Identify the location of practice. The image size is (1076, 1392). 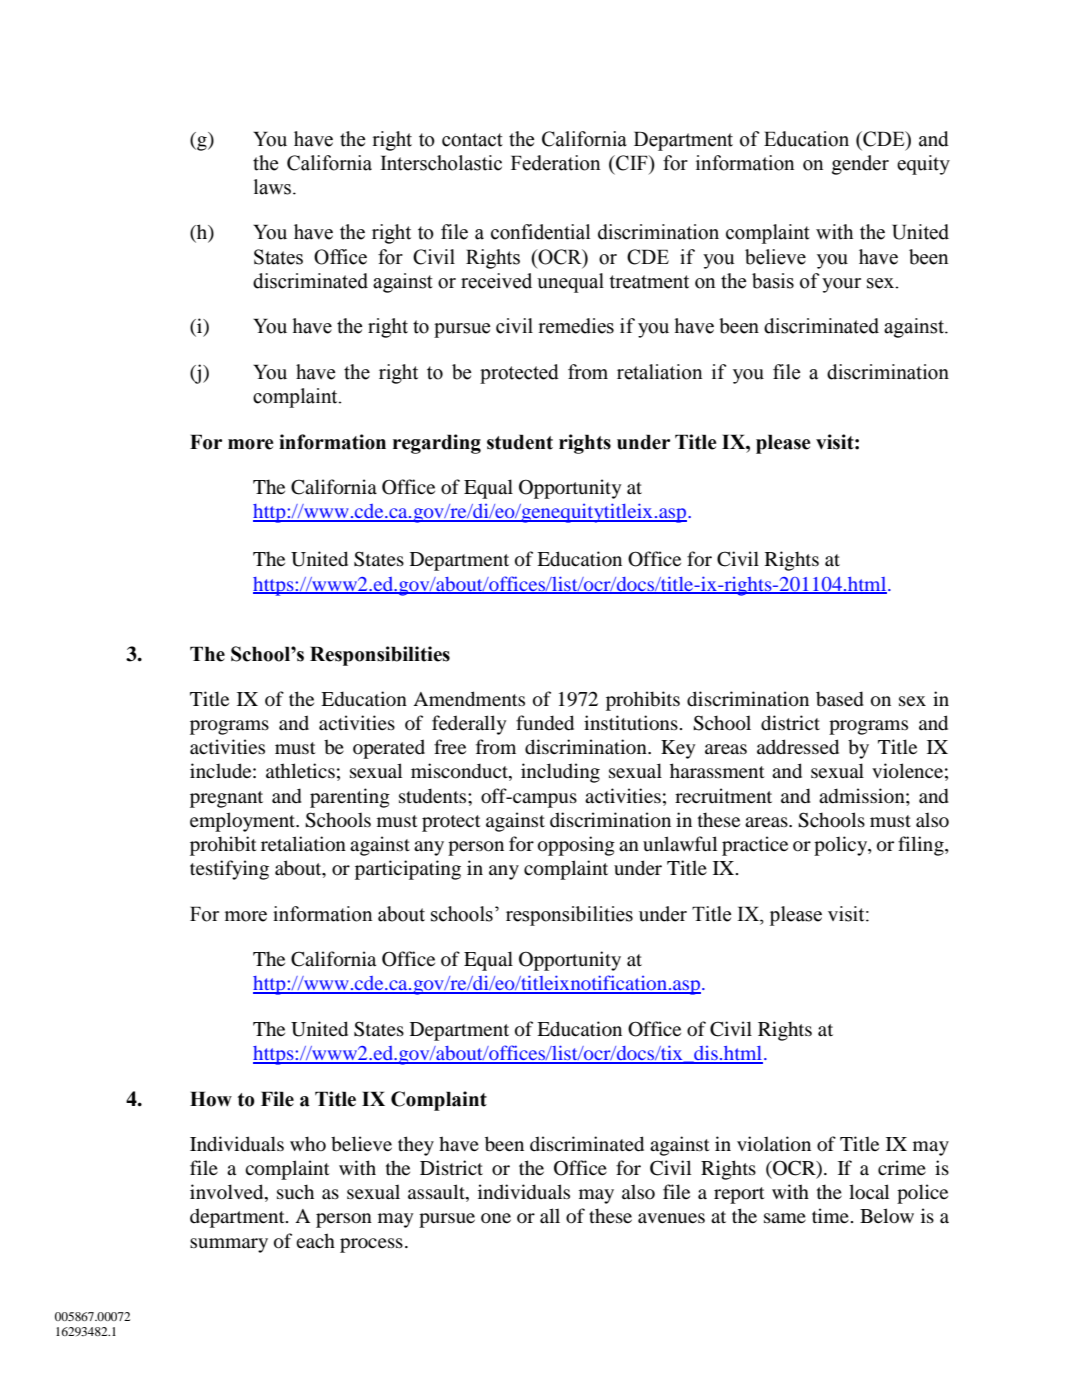
(755, 846).
